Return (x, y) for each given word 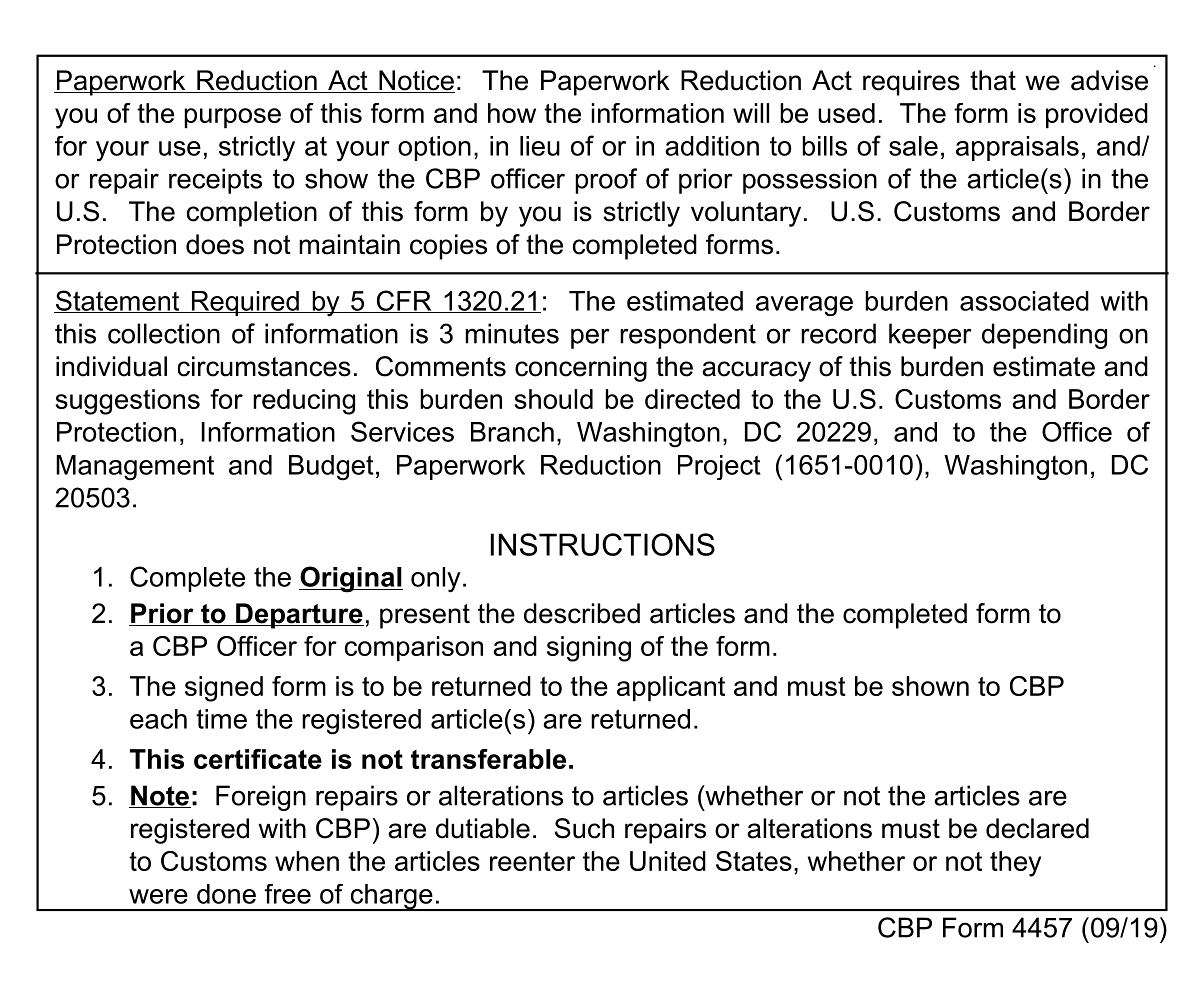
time (221, 719)
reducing (304, 402)
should (554, 399)
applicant (671, 688)
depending (1044, 336)
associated (1024, 301)
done (226, 894)
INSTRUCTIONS (603, 544)
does (215, 244)
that (993, 80)
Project (719, 467)
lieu (540, 146)
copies (448, 247)
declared (1037, 828)
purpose (232, 118)
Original (351, 579)
